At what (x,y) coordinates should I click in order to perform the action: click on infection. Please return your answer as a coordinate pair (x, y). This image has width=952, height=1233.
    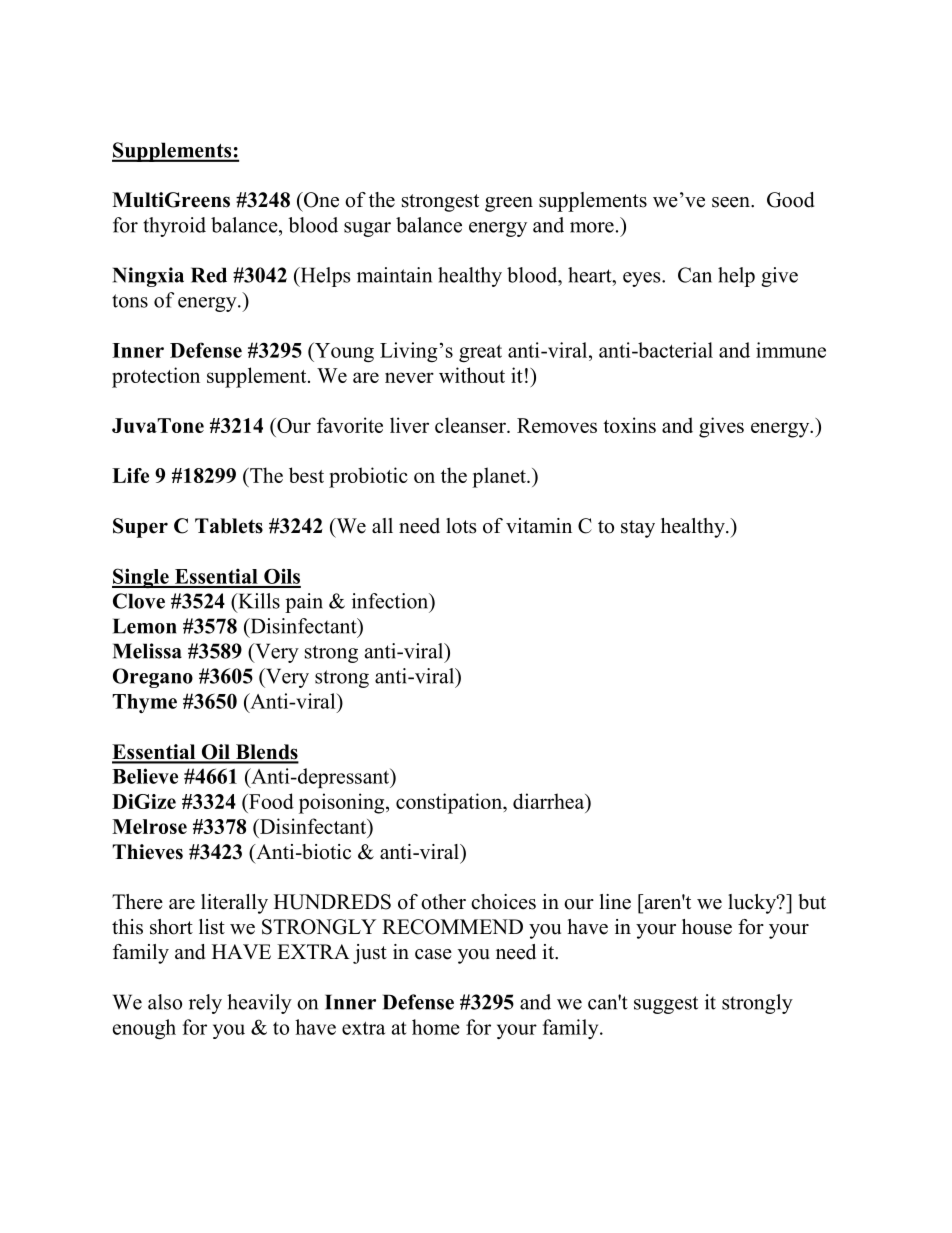
    Looking at the image, I should click on (391, 601).
